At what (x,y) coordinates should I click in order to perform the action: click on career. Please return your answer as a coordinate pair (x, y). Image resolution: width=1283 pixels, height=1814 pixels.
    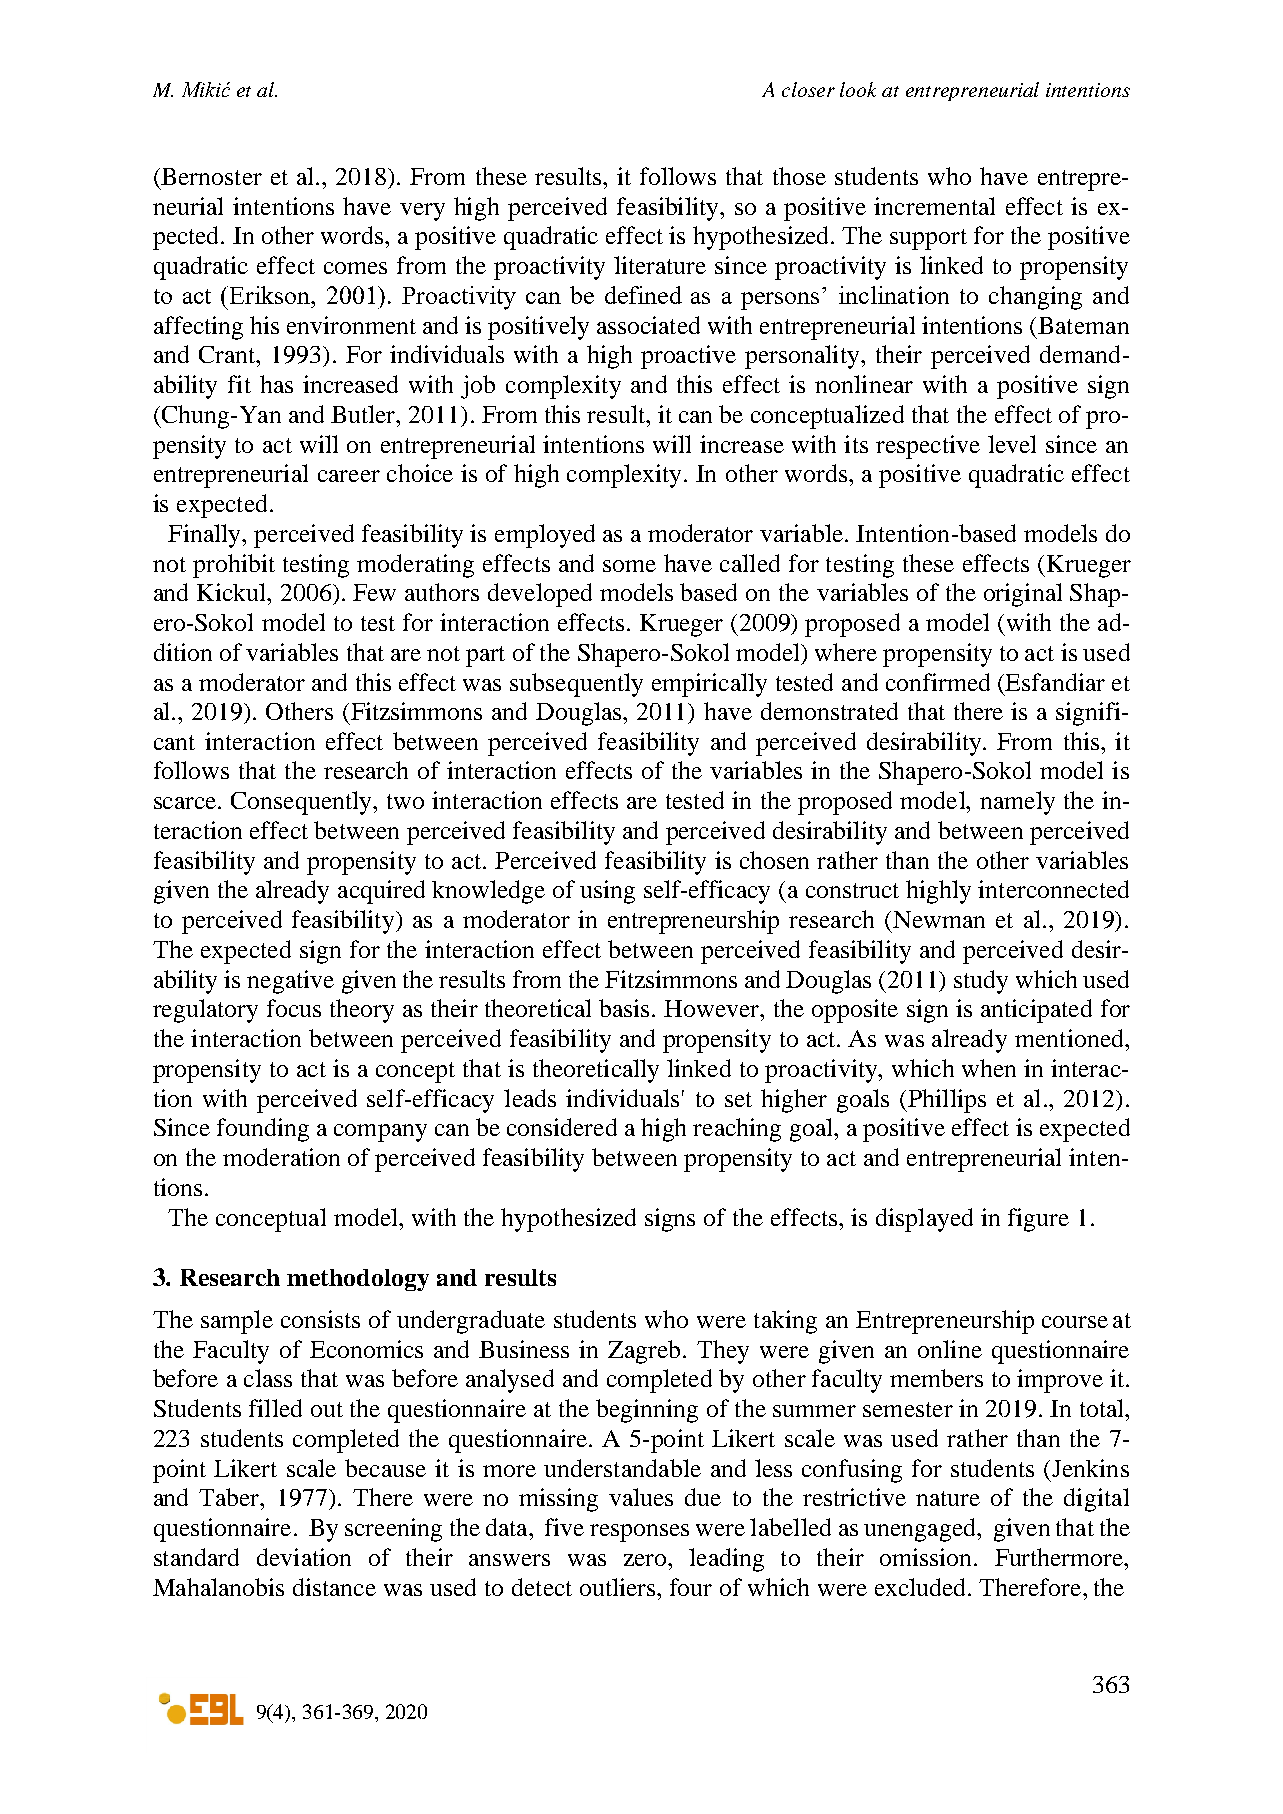
    Looking at the image, I should click on (349, 476).
